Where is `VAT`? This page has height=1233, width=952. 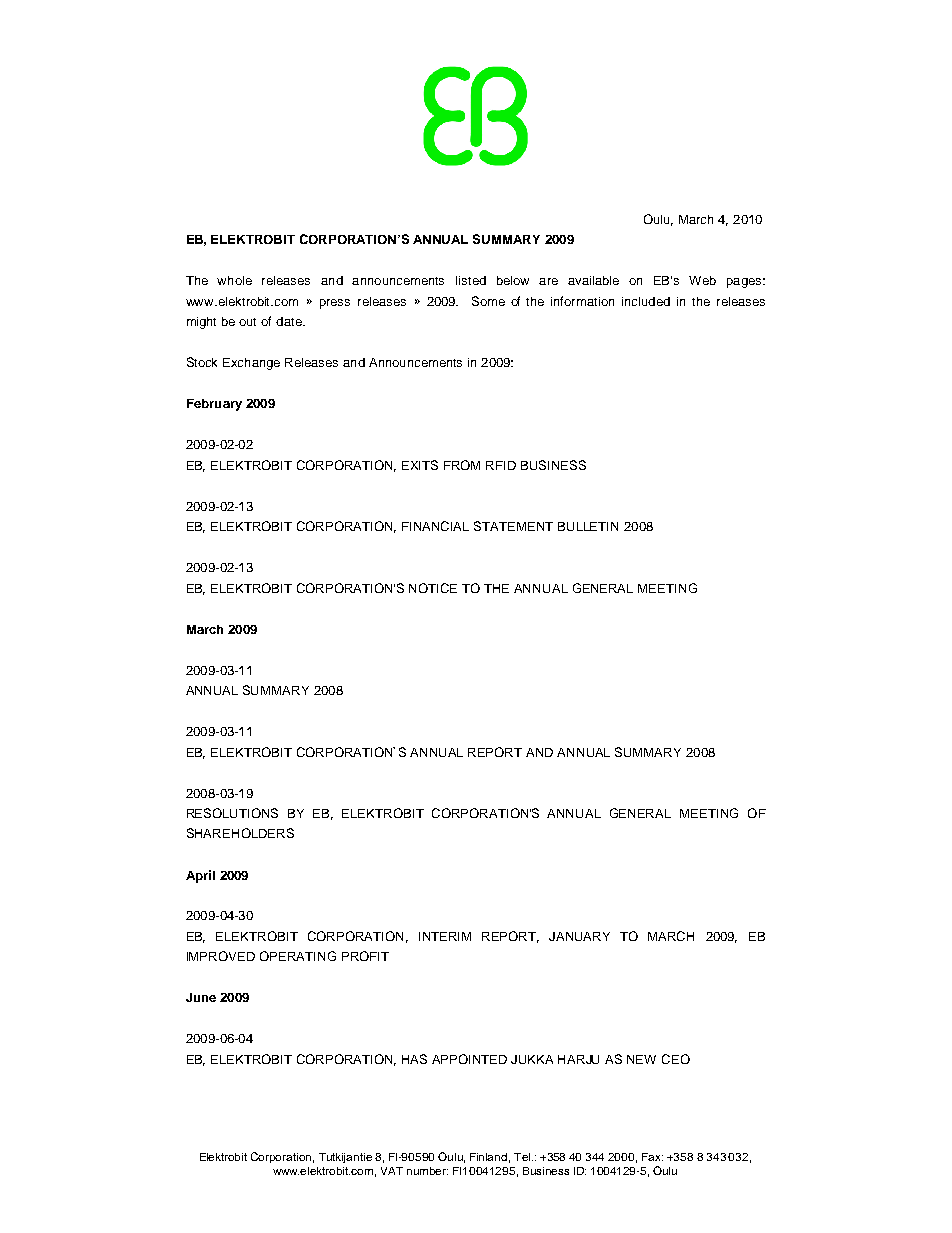
VAT is located at coordinates (392, 1171).
